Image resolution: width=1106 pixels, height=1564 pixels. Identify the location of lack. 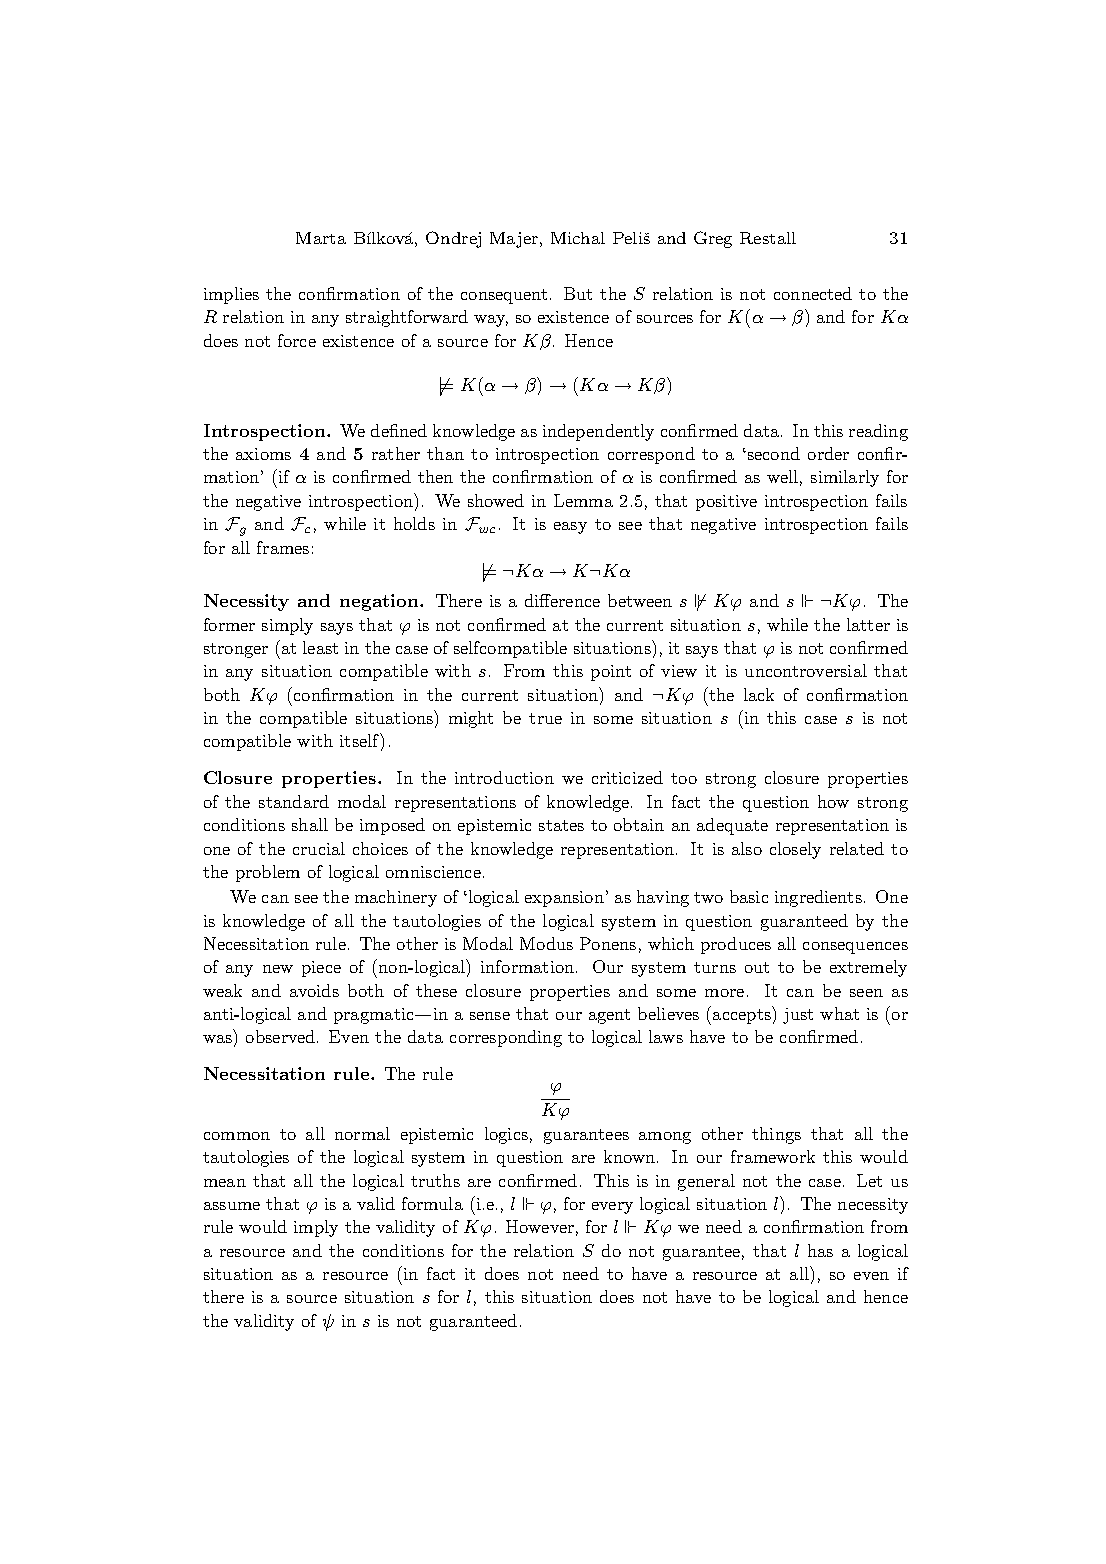
(759, 694).
